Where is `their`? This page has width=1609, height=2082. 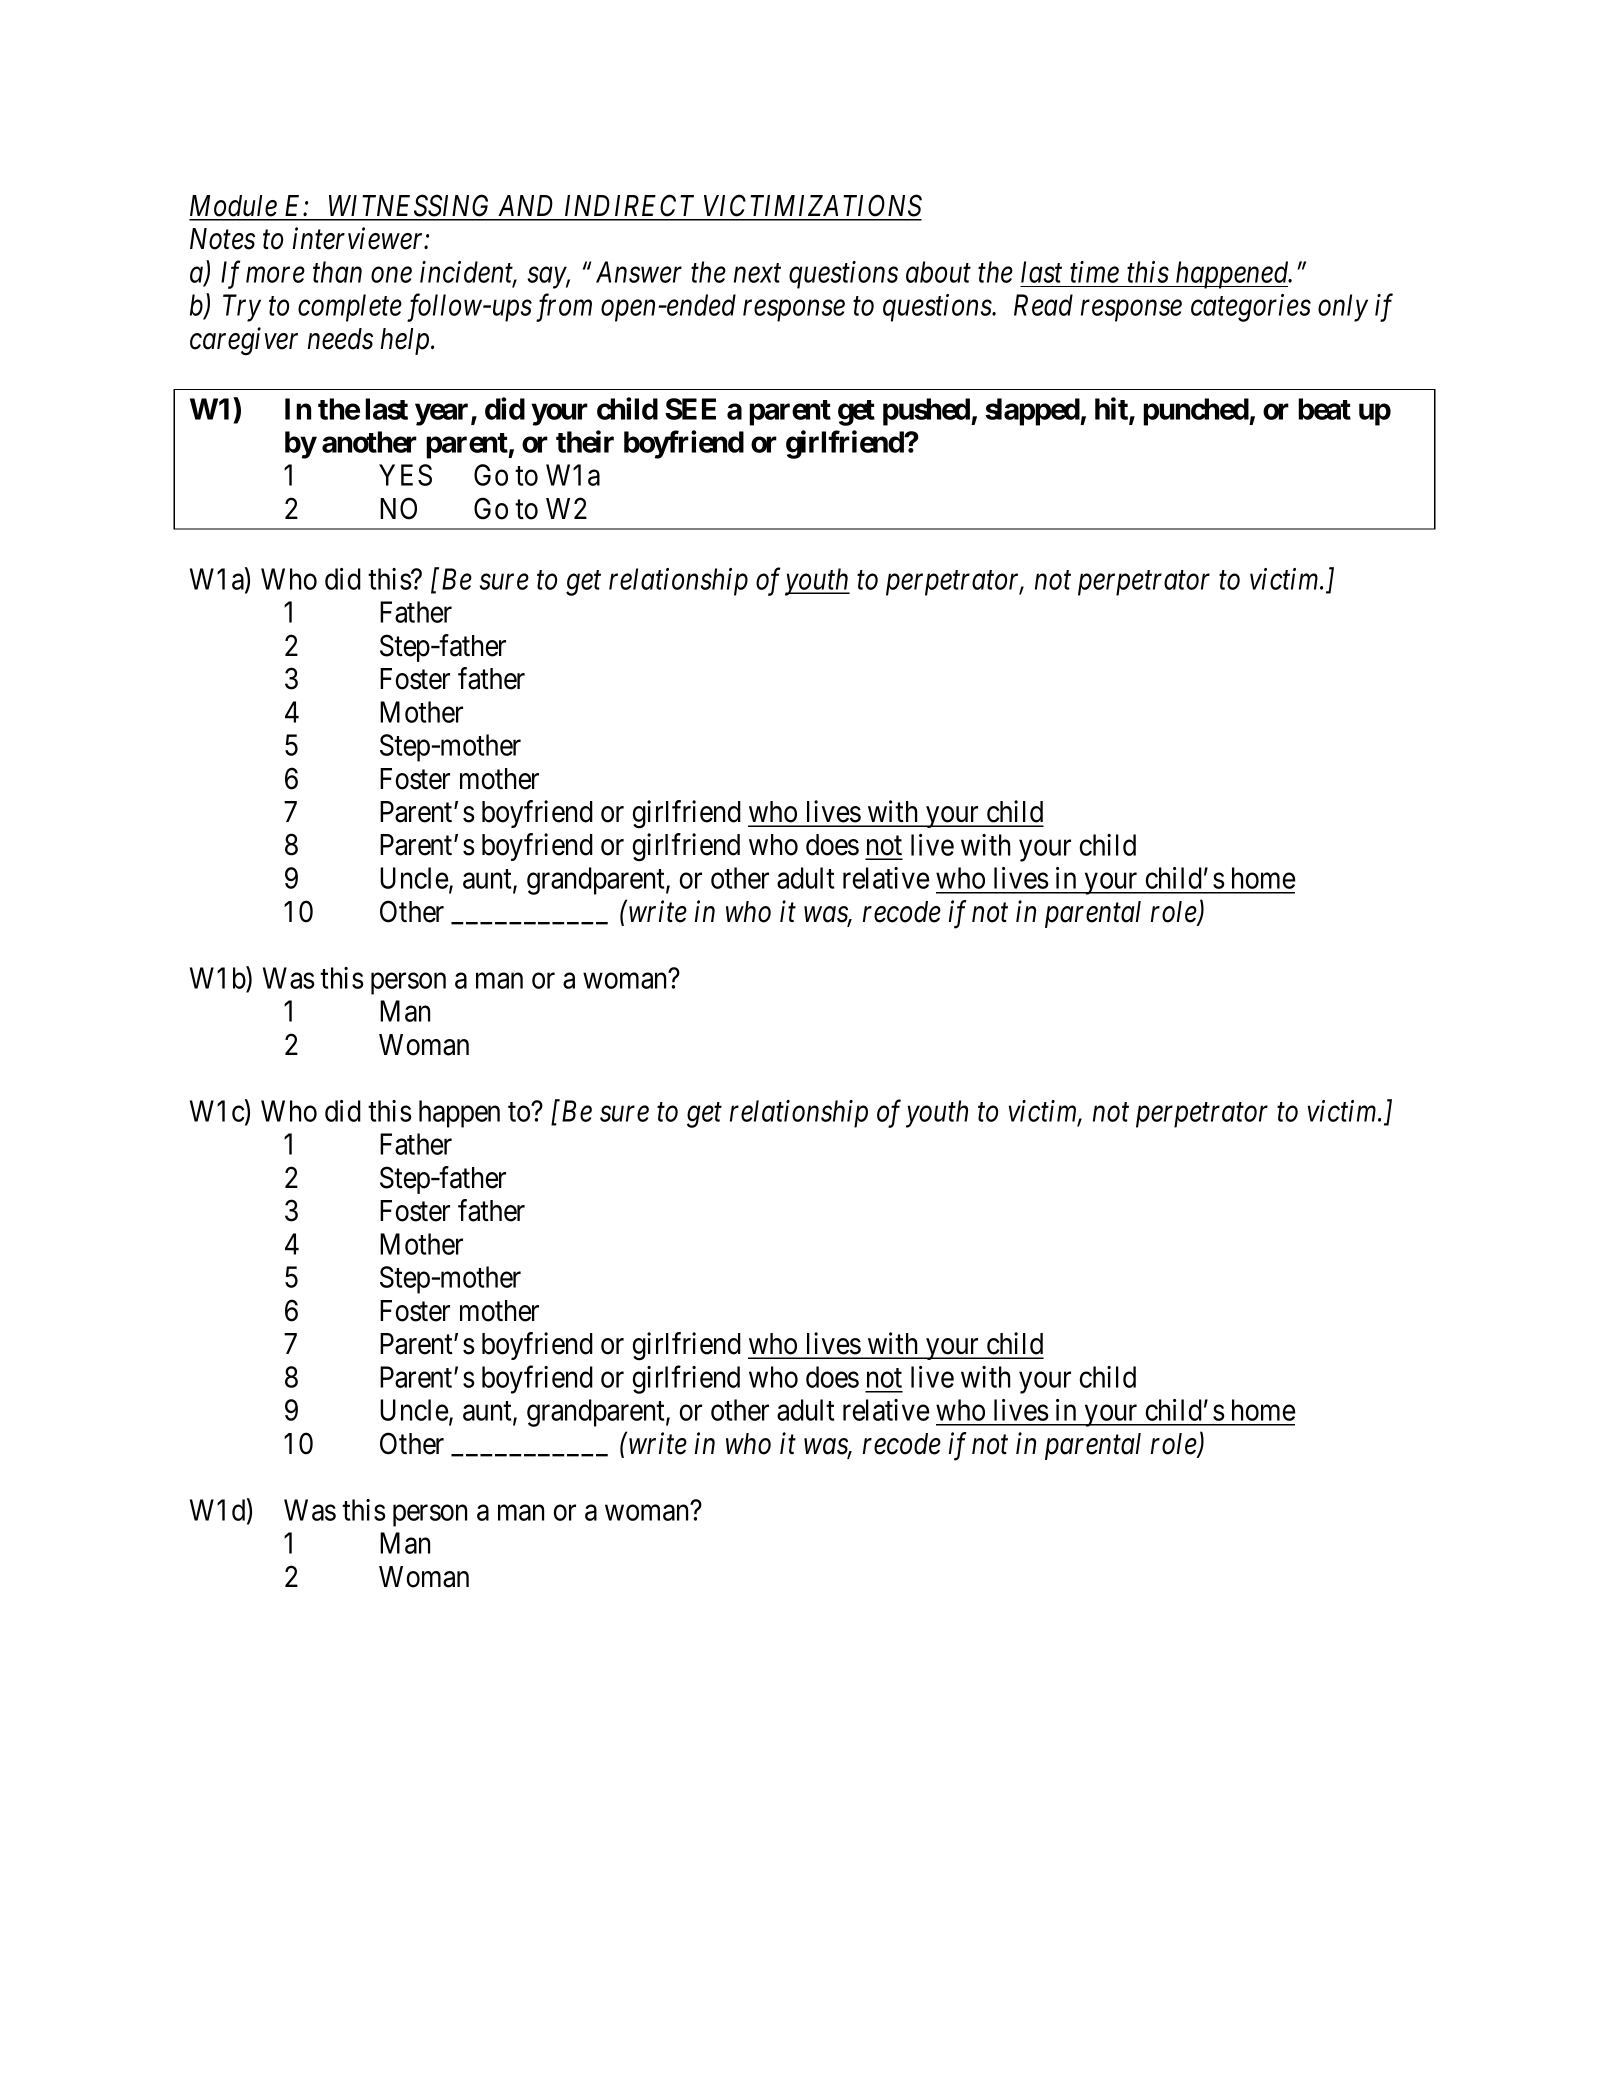 their is located at coordinates (585, 441).
